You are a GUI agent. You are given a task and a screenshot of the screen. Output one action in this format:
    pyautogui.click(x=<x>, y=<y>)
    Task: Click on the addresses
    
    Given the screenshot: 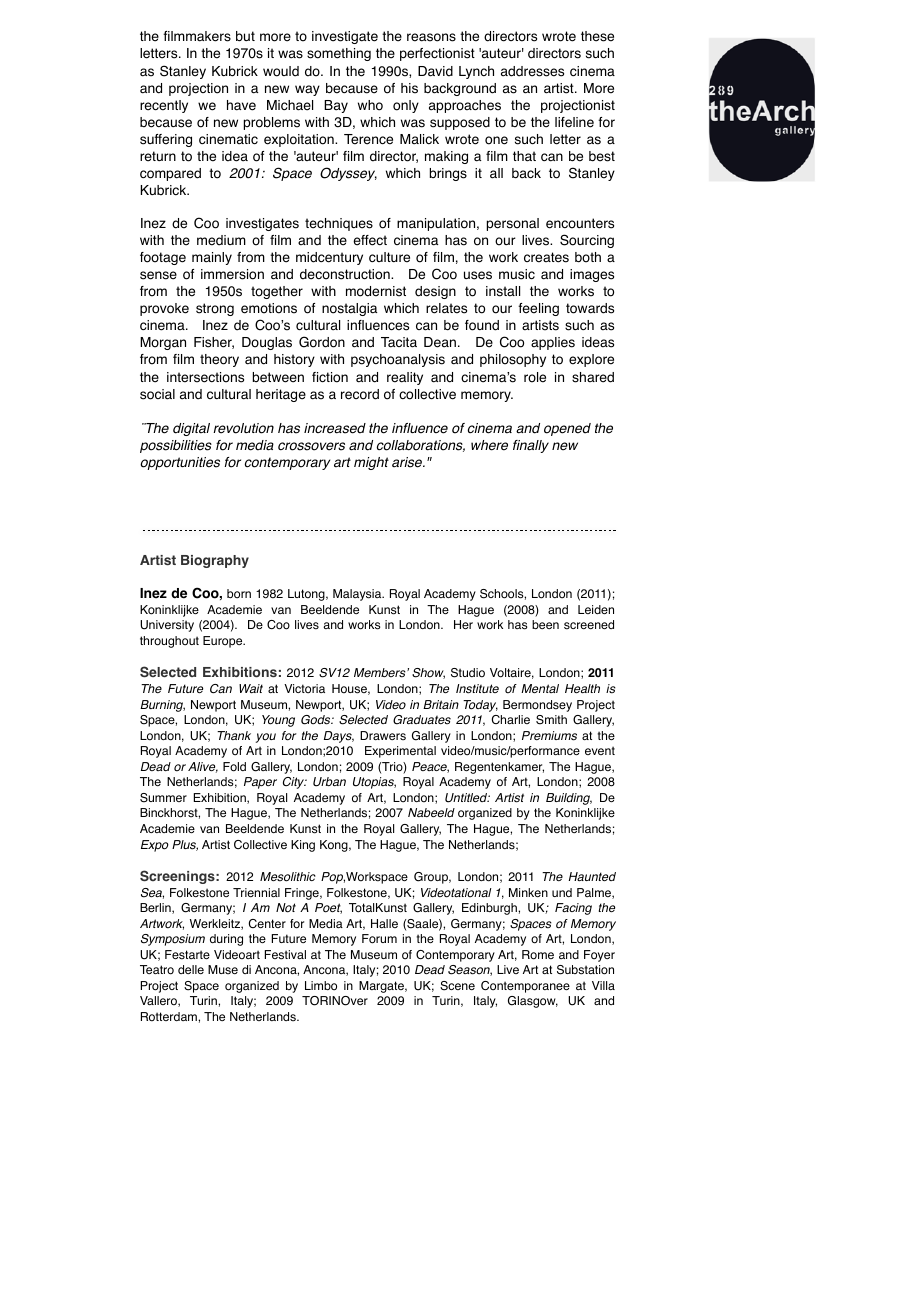 What is the action you would take?
    pyautogui.click(x=532, y=71)
